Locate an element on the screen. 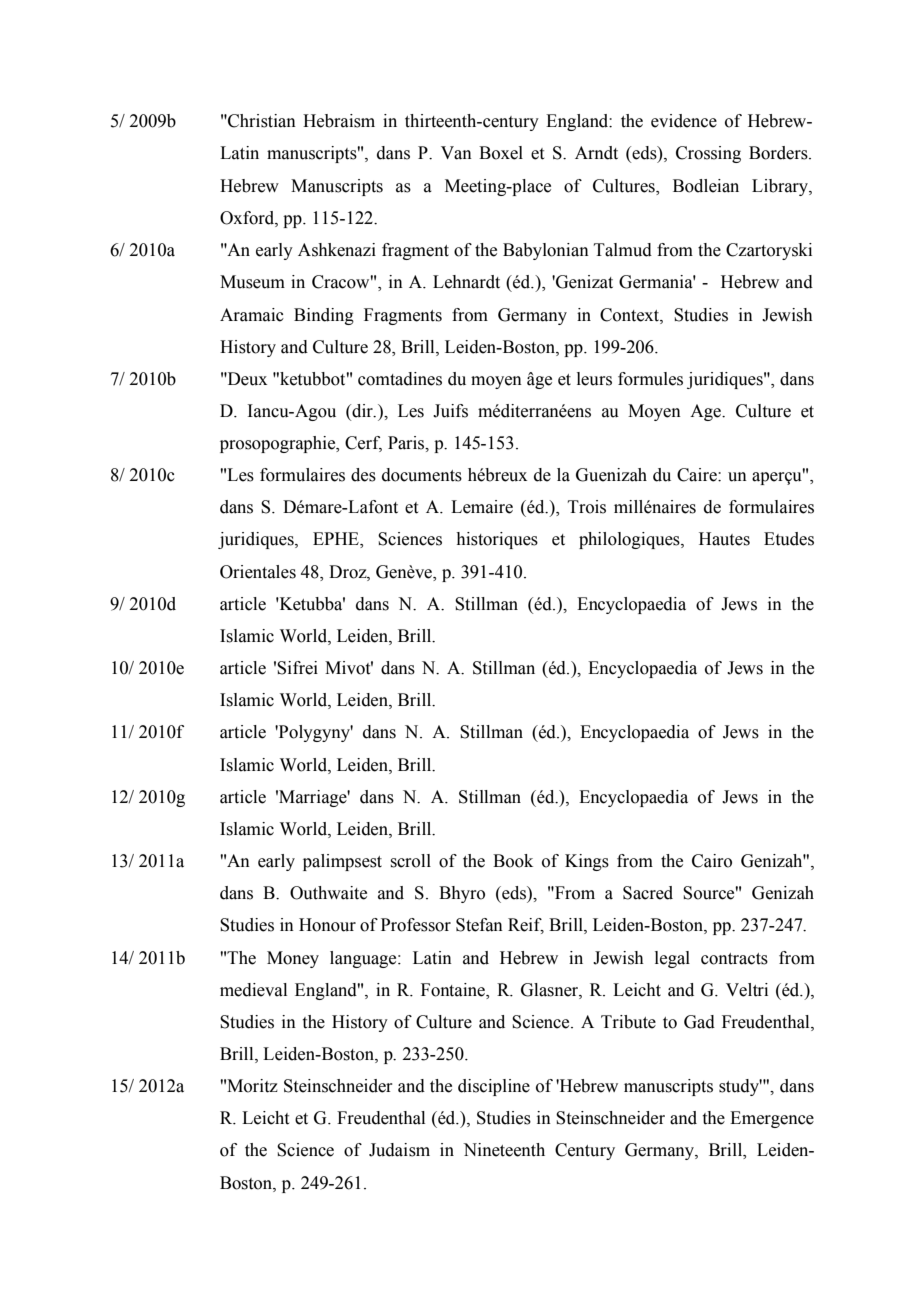  Lemaire is located at coordinates (482, 507).
